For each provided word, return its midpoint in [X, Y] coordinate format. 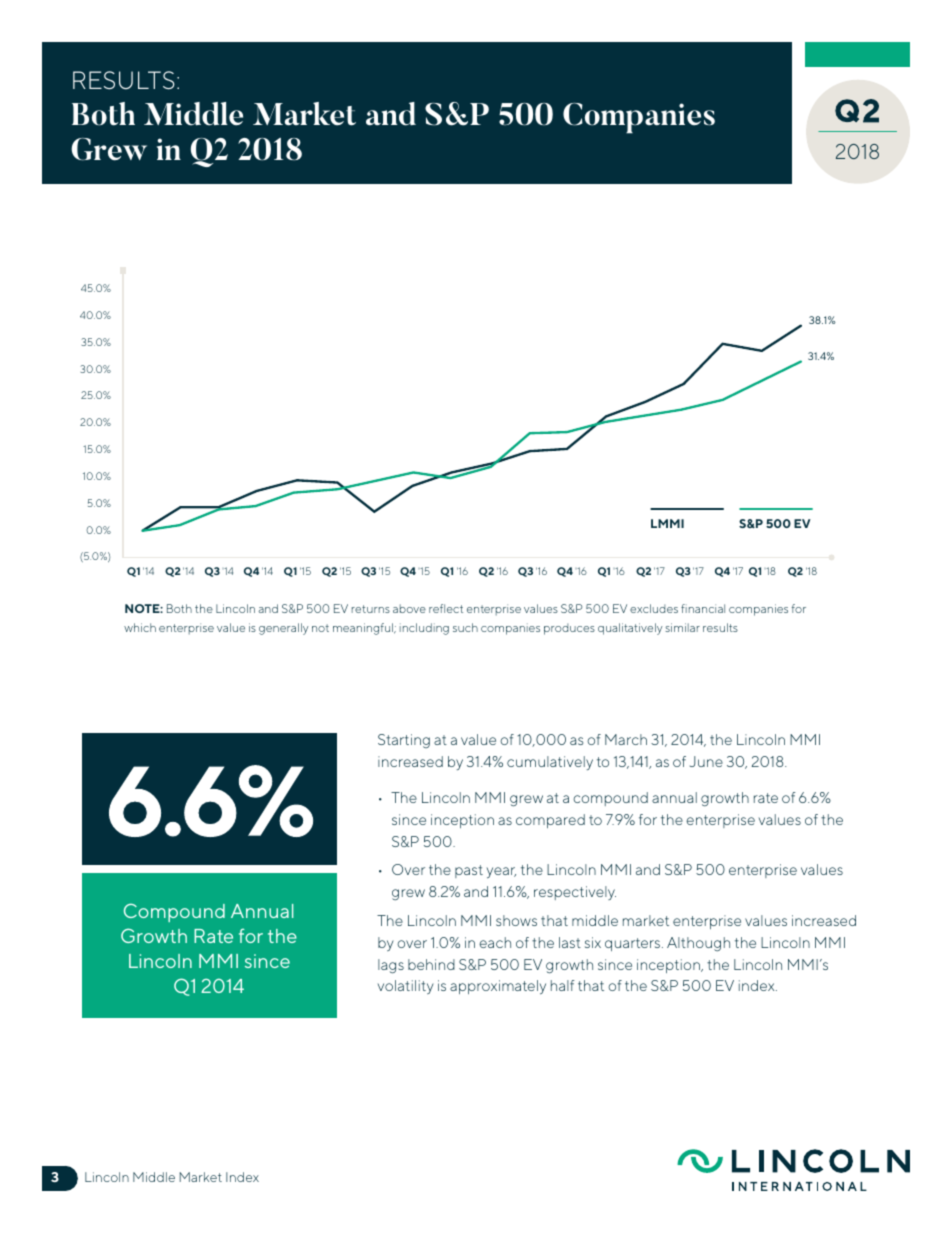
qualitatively [630, 629]
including [424, 629]
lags [391, 966]
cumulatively [550, 763]
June [706, 761]
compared [550, 821]
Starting [404, 741]
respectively [575, 893]
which [140, 627]
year [501, 872]
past [469, 871]
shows [516, 920]
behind [431, 964]
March [626, 739]
